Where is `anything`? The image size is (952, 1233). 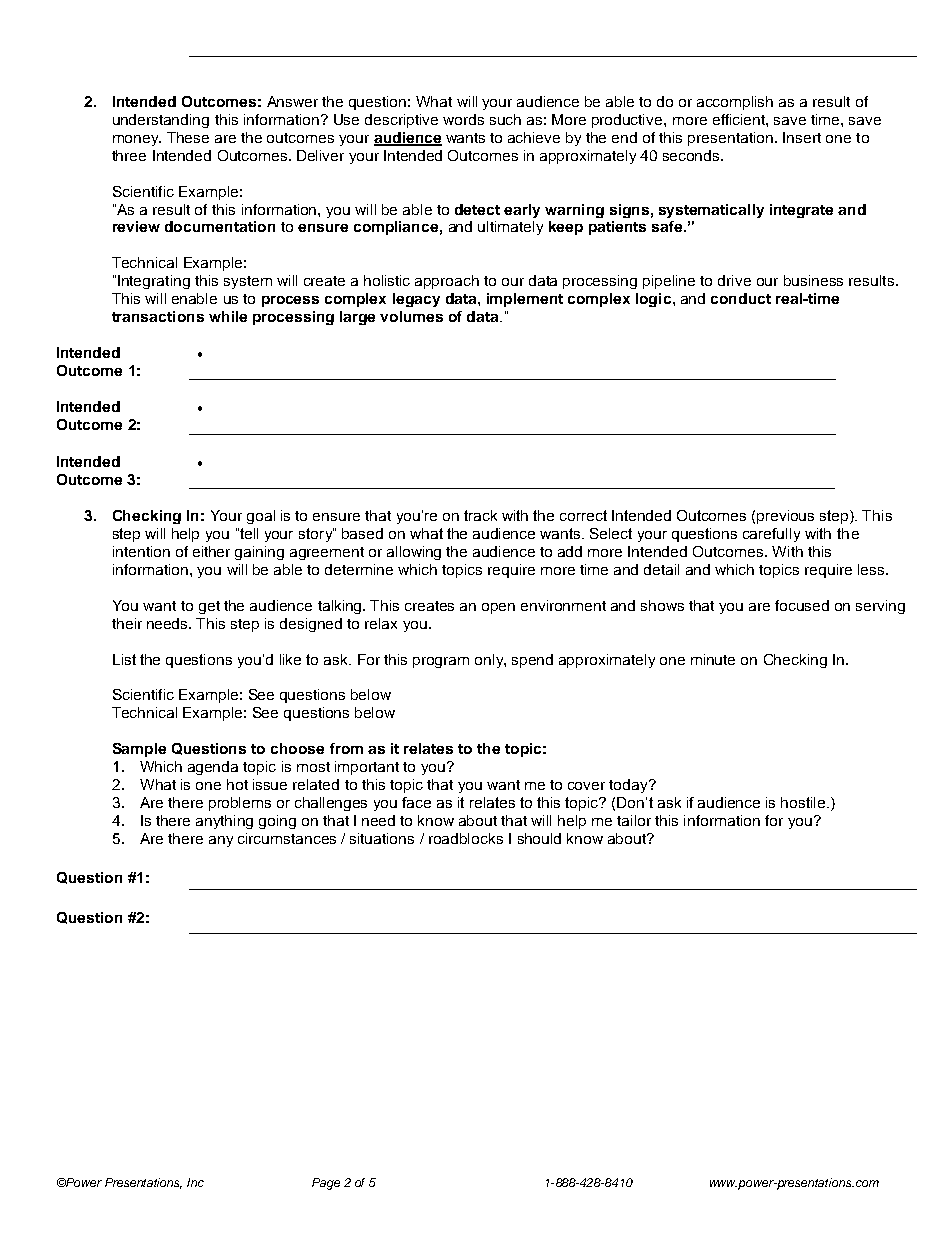 anything is located at coordinates (224, 822).
